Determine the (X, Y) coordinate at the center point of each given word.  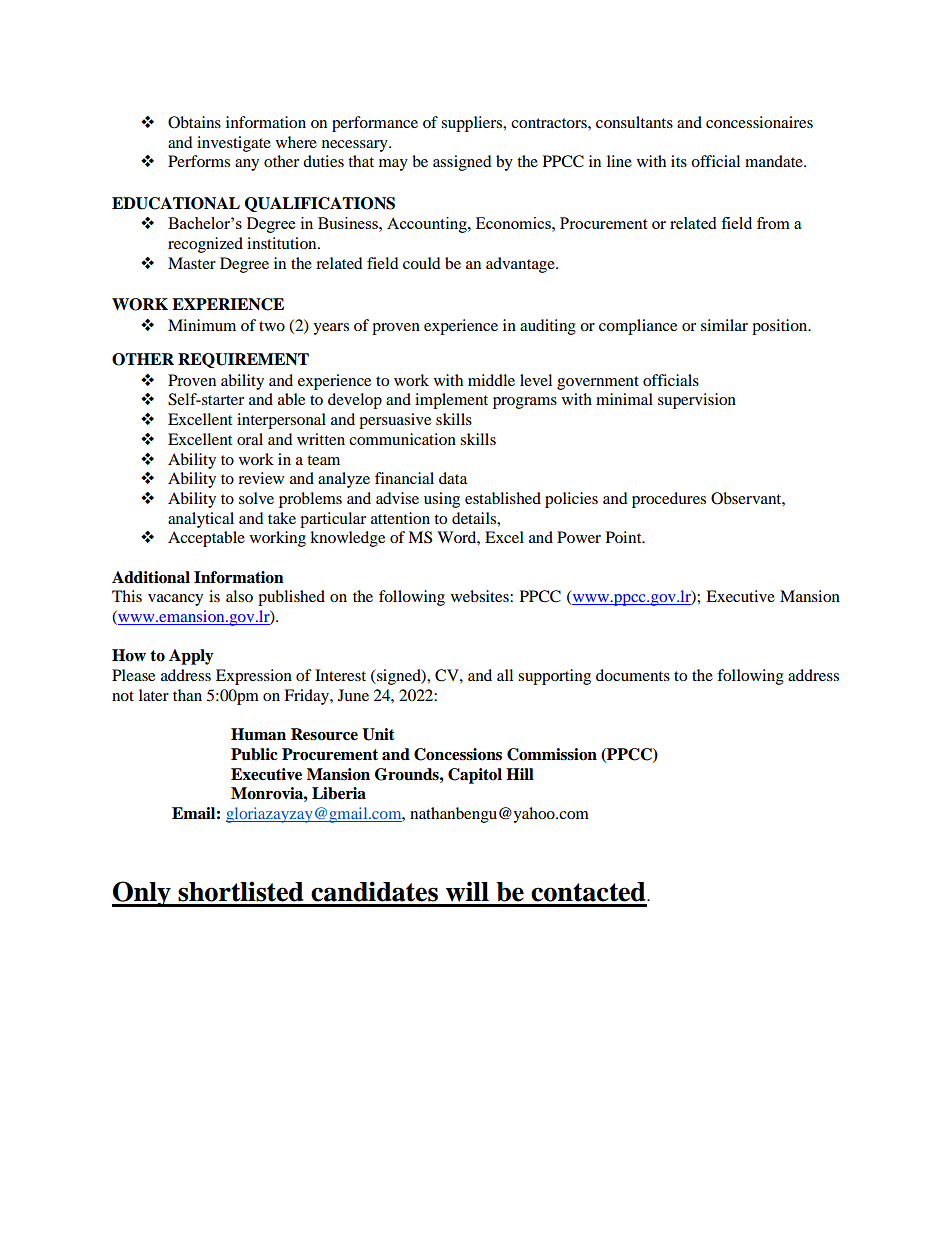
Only (142, 894)
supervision (697, 401)
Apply (191, 657)
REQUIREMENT (243, 360)
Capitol (475, 776)
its (679, 161)
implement (451, 401)
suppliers (473, 124)
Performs (199, 161)
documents (633, 675)
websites (481, 596)
